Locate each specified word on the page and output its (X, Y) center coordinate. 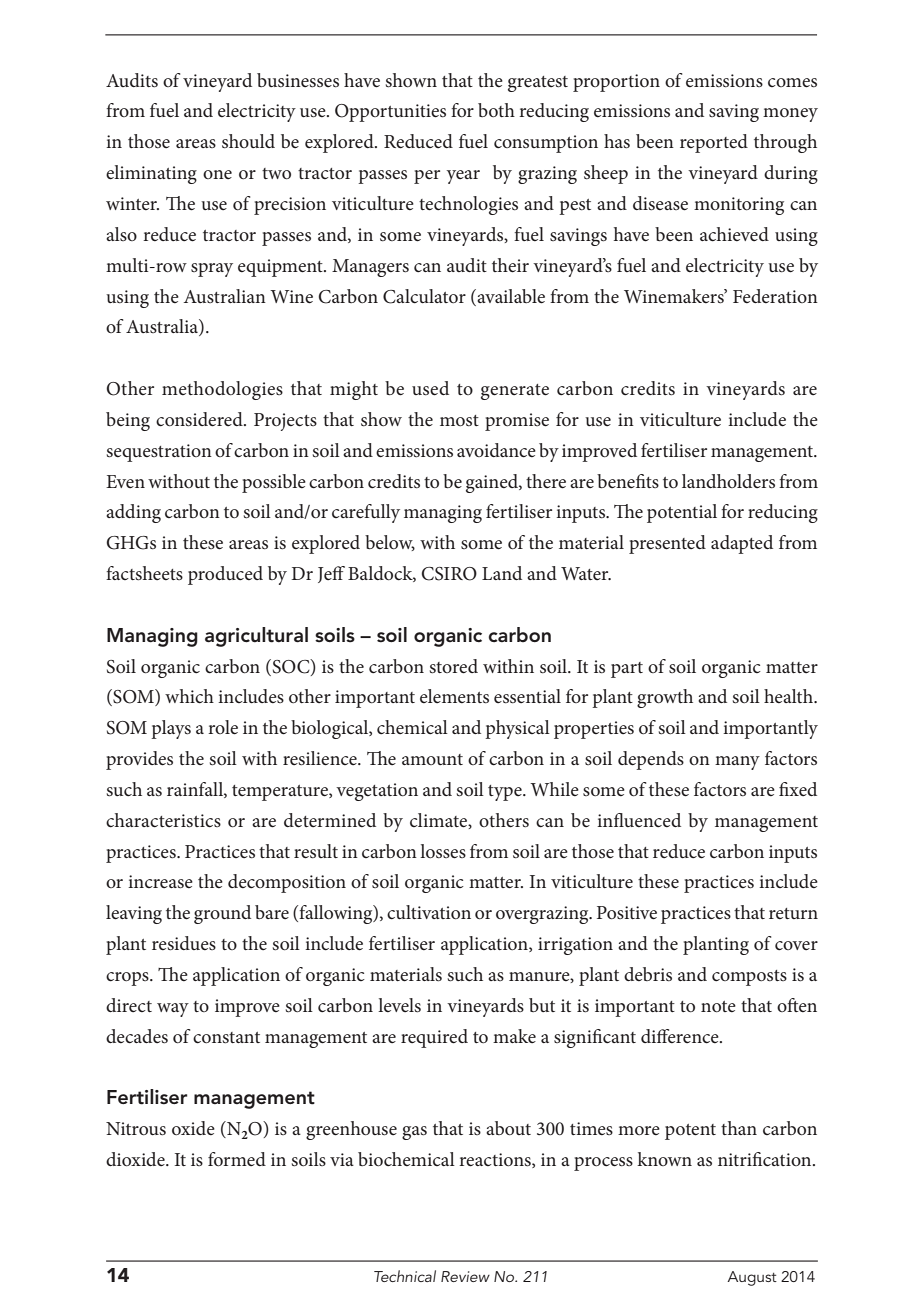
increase (160, 882)
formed (237, 1159)
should (248, 141)
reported (714, 143)
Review (465, 1276)
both (496, 110)
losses (443, 851)
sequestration (159, 453)
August (752, 1278)
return (793, 913)
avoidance (496, 450)
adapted (742, 544)
